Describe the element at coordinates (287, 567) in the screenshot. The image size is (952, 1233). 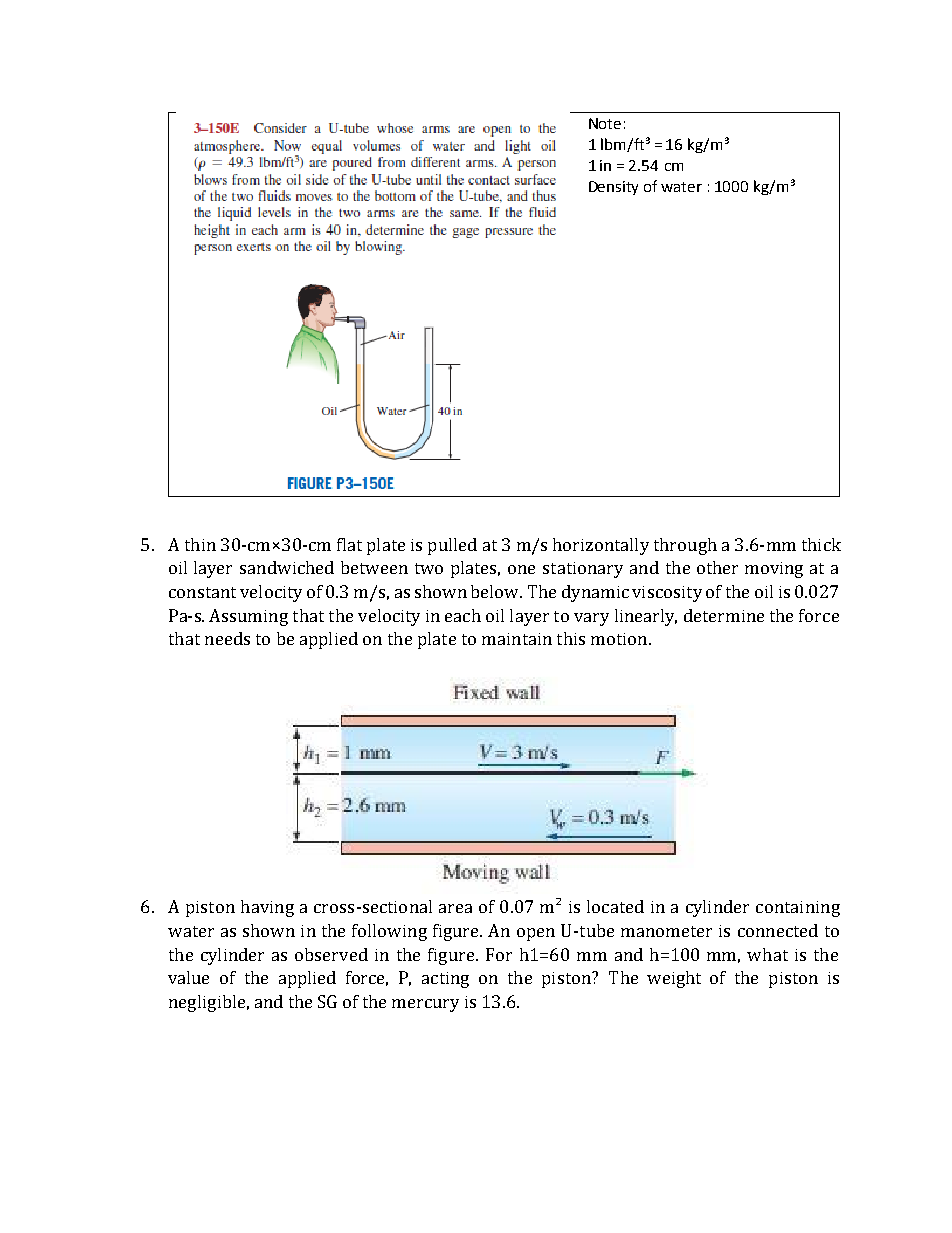
I see `sandwiched` at that location.
